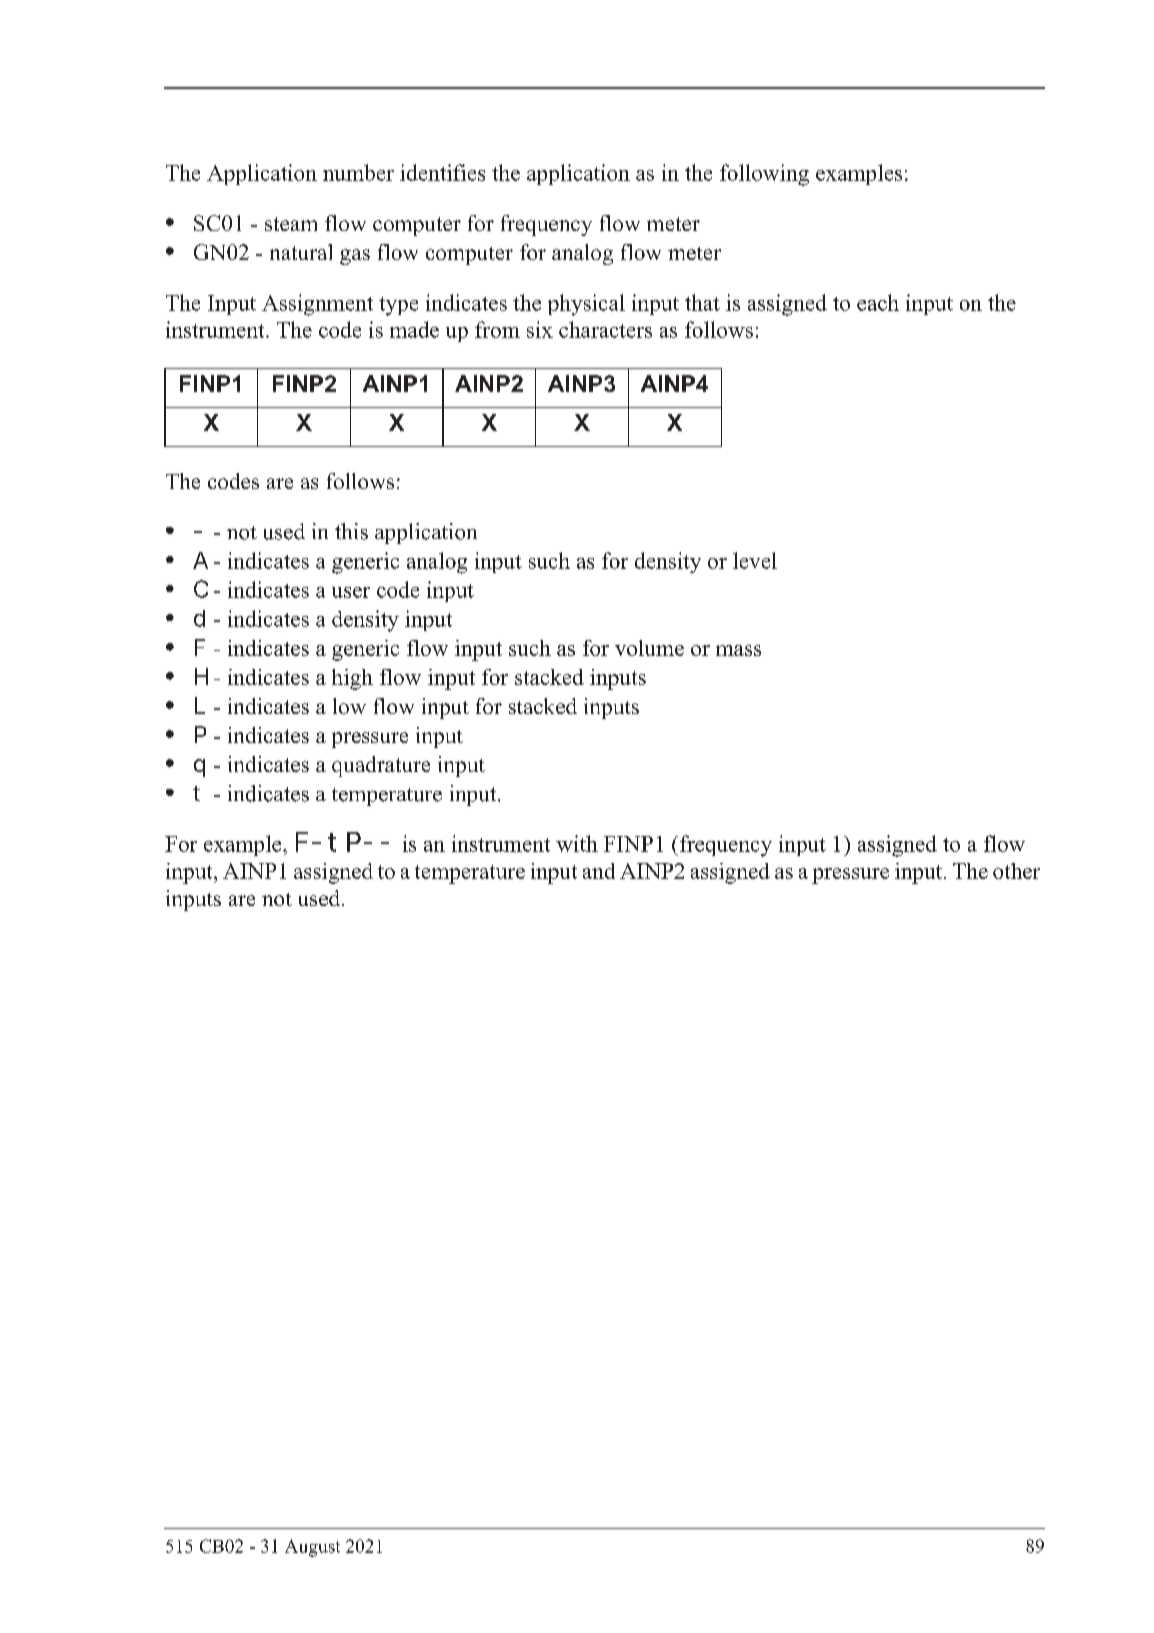 This screenshot has height=1633, width=1154. I want to click on and, so click(599, 871).
